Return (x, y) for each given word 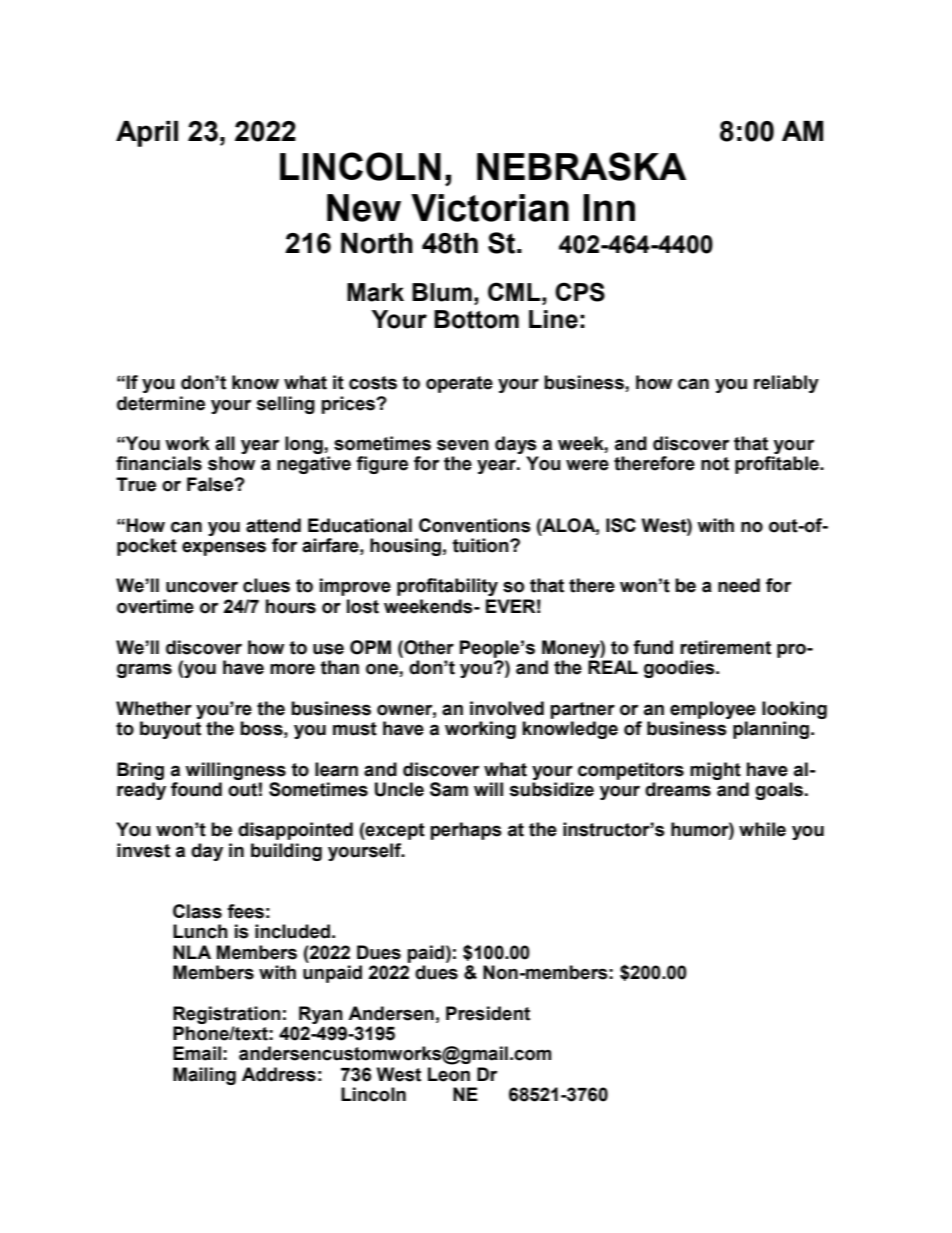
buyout (170, 730)
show (231, 463)
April (147, 134)
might (715, 771)
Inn (609, 207)
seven (463, 445)
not (715, 464)
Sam (449, 789)
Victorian (490, 208)
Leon (449, 1074)
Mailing (204, 1076)
